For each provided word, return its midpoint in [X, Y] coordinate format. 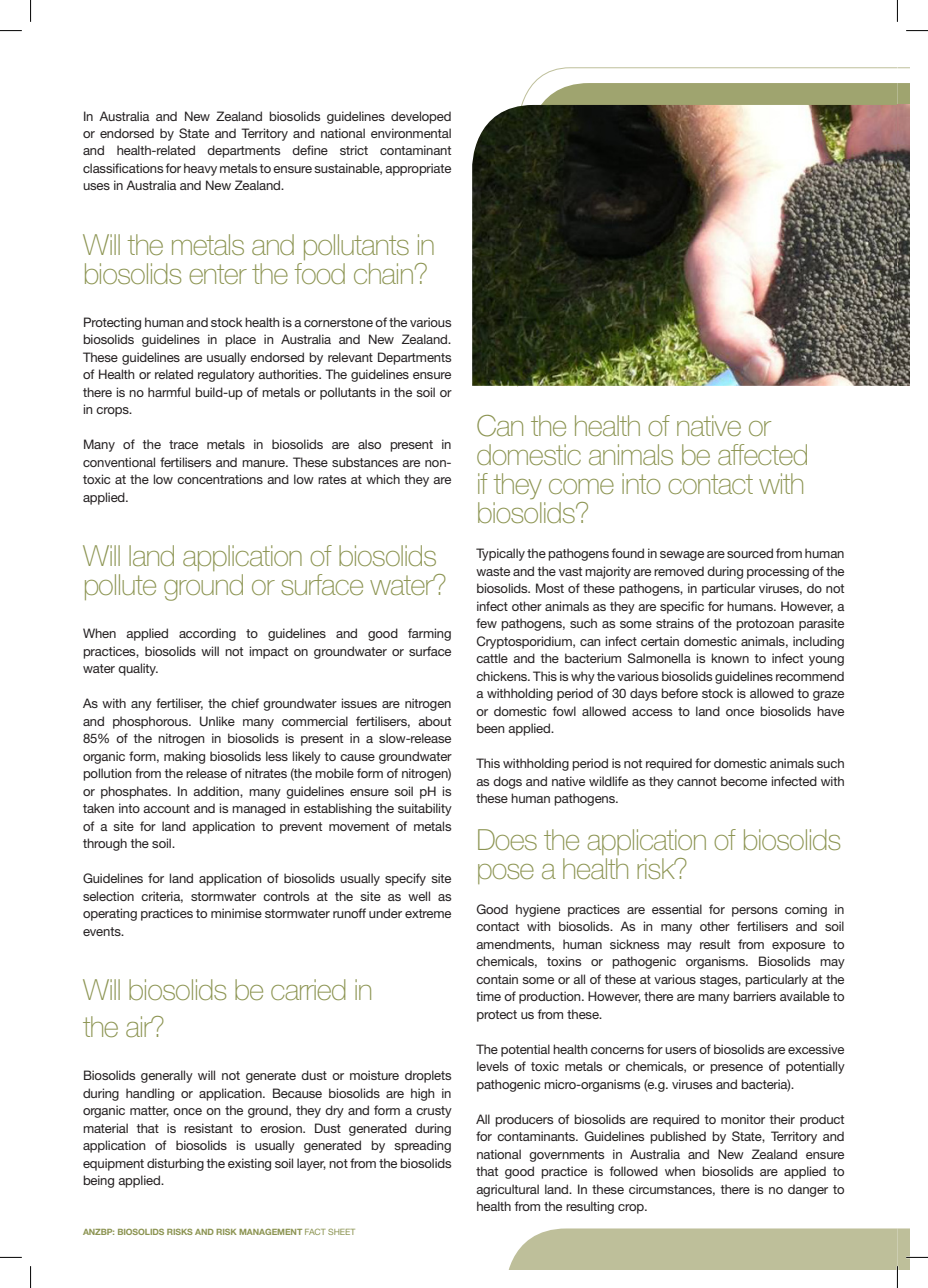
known [730, 658]
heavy [200, 169]
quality [138, 669]
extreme [428, 913]
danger [808, 1190]
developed [421, 117]
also [369, 444]
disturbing [175, 1164]
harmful [169, 392]
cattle [492, 658]
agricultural [507, 1190]
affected [762, 454]
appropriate [418, 169]
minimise [236, 913]
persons [755, 912]
